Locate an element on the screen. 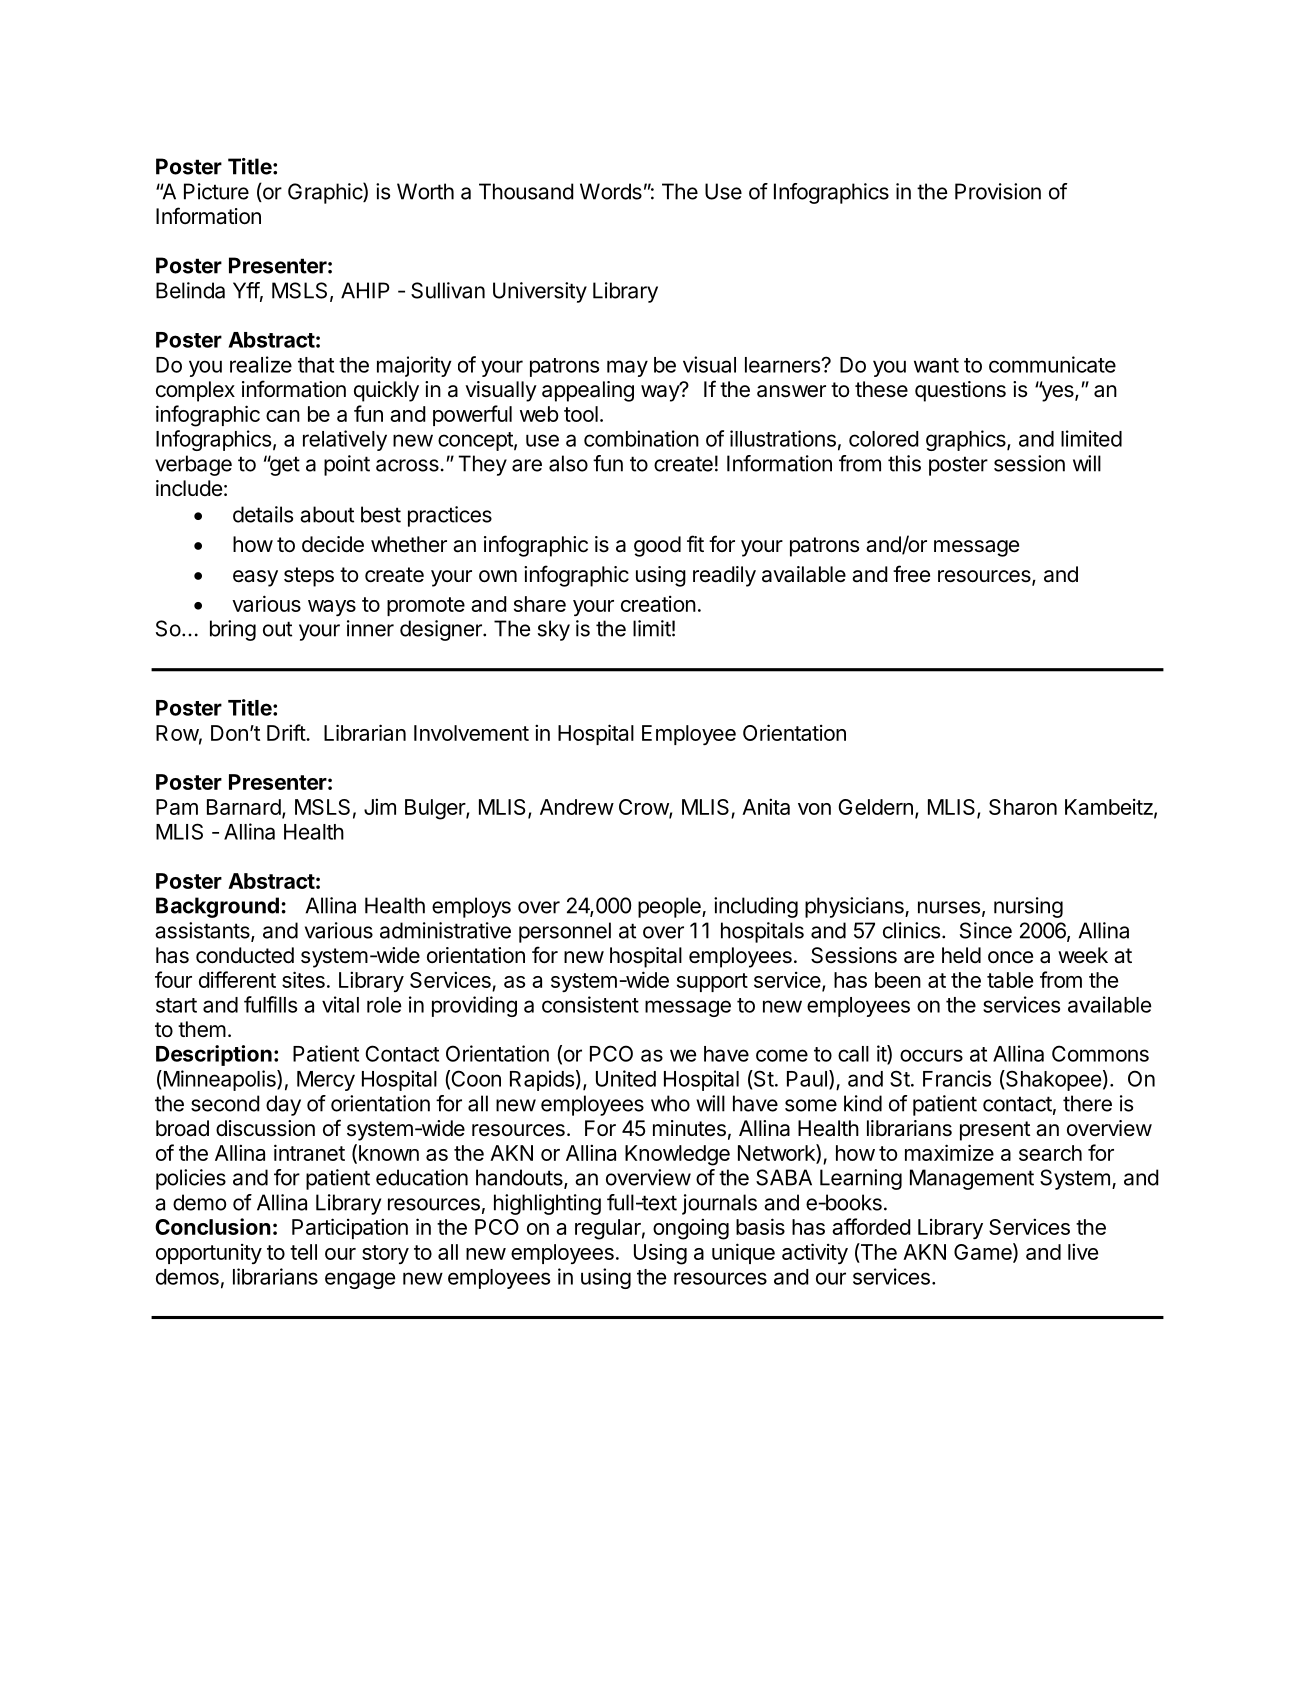 The width and height of the screenshot is (1315, 1702). combination is located at coordinates (641, 438).
